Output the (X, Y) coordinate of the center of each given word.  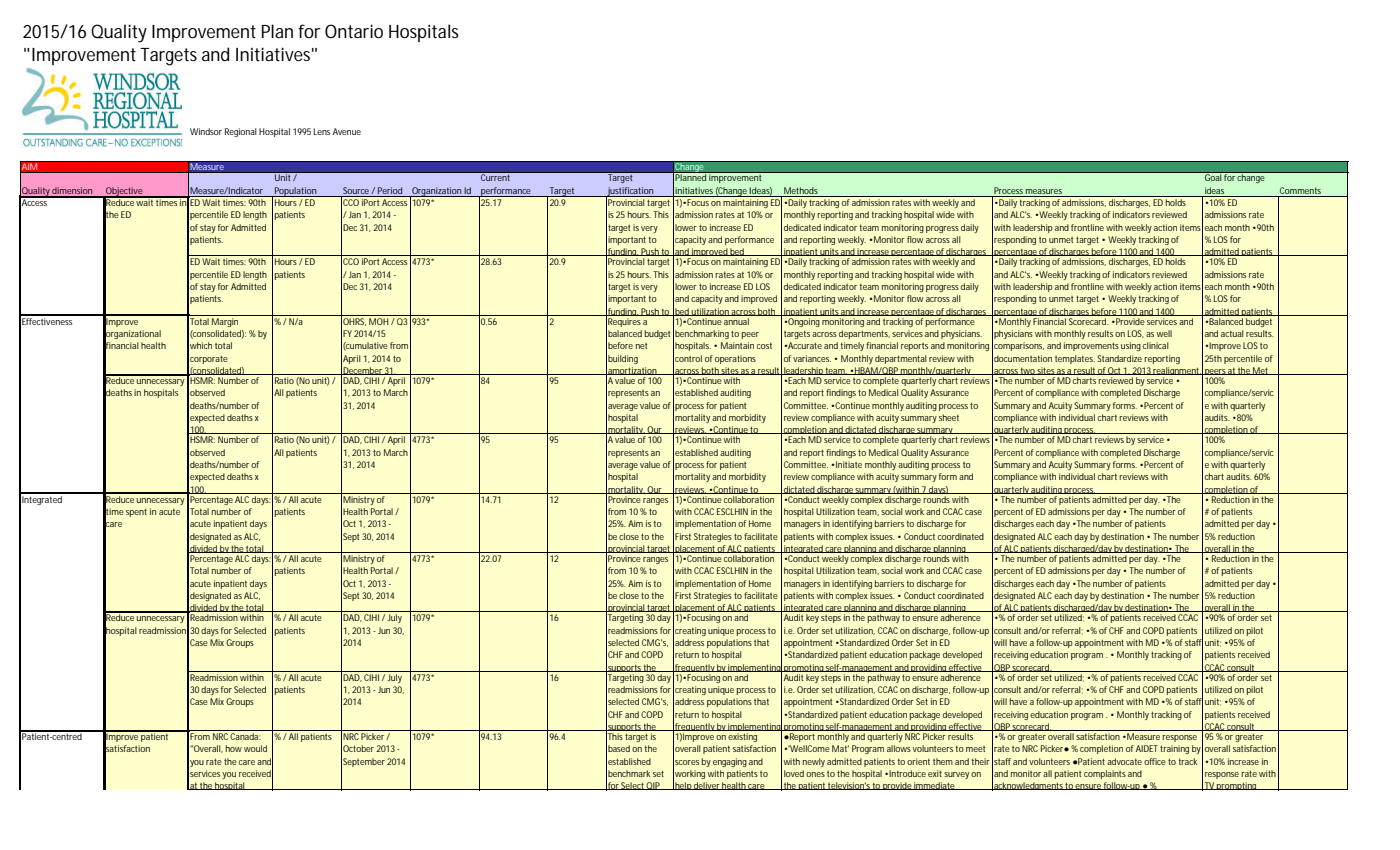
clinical (1156, 345)
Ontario (354, 31)
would (255, 748)
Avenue (347, 131)
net (641, 346)
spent (136, 512)
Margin (225, 321)
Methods (801, 190)
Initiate (849, 464)
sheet (949, 417)
